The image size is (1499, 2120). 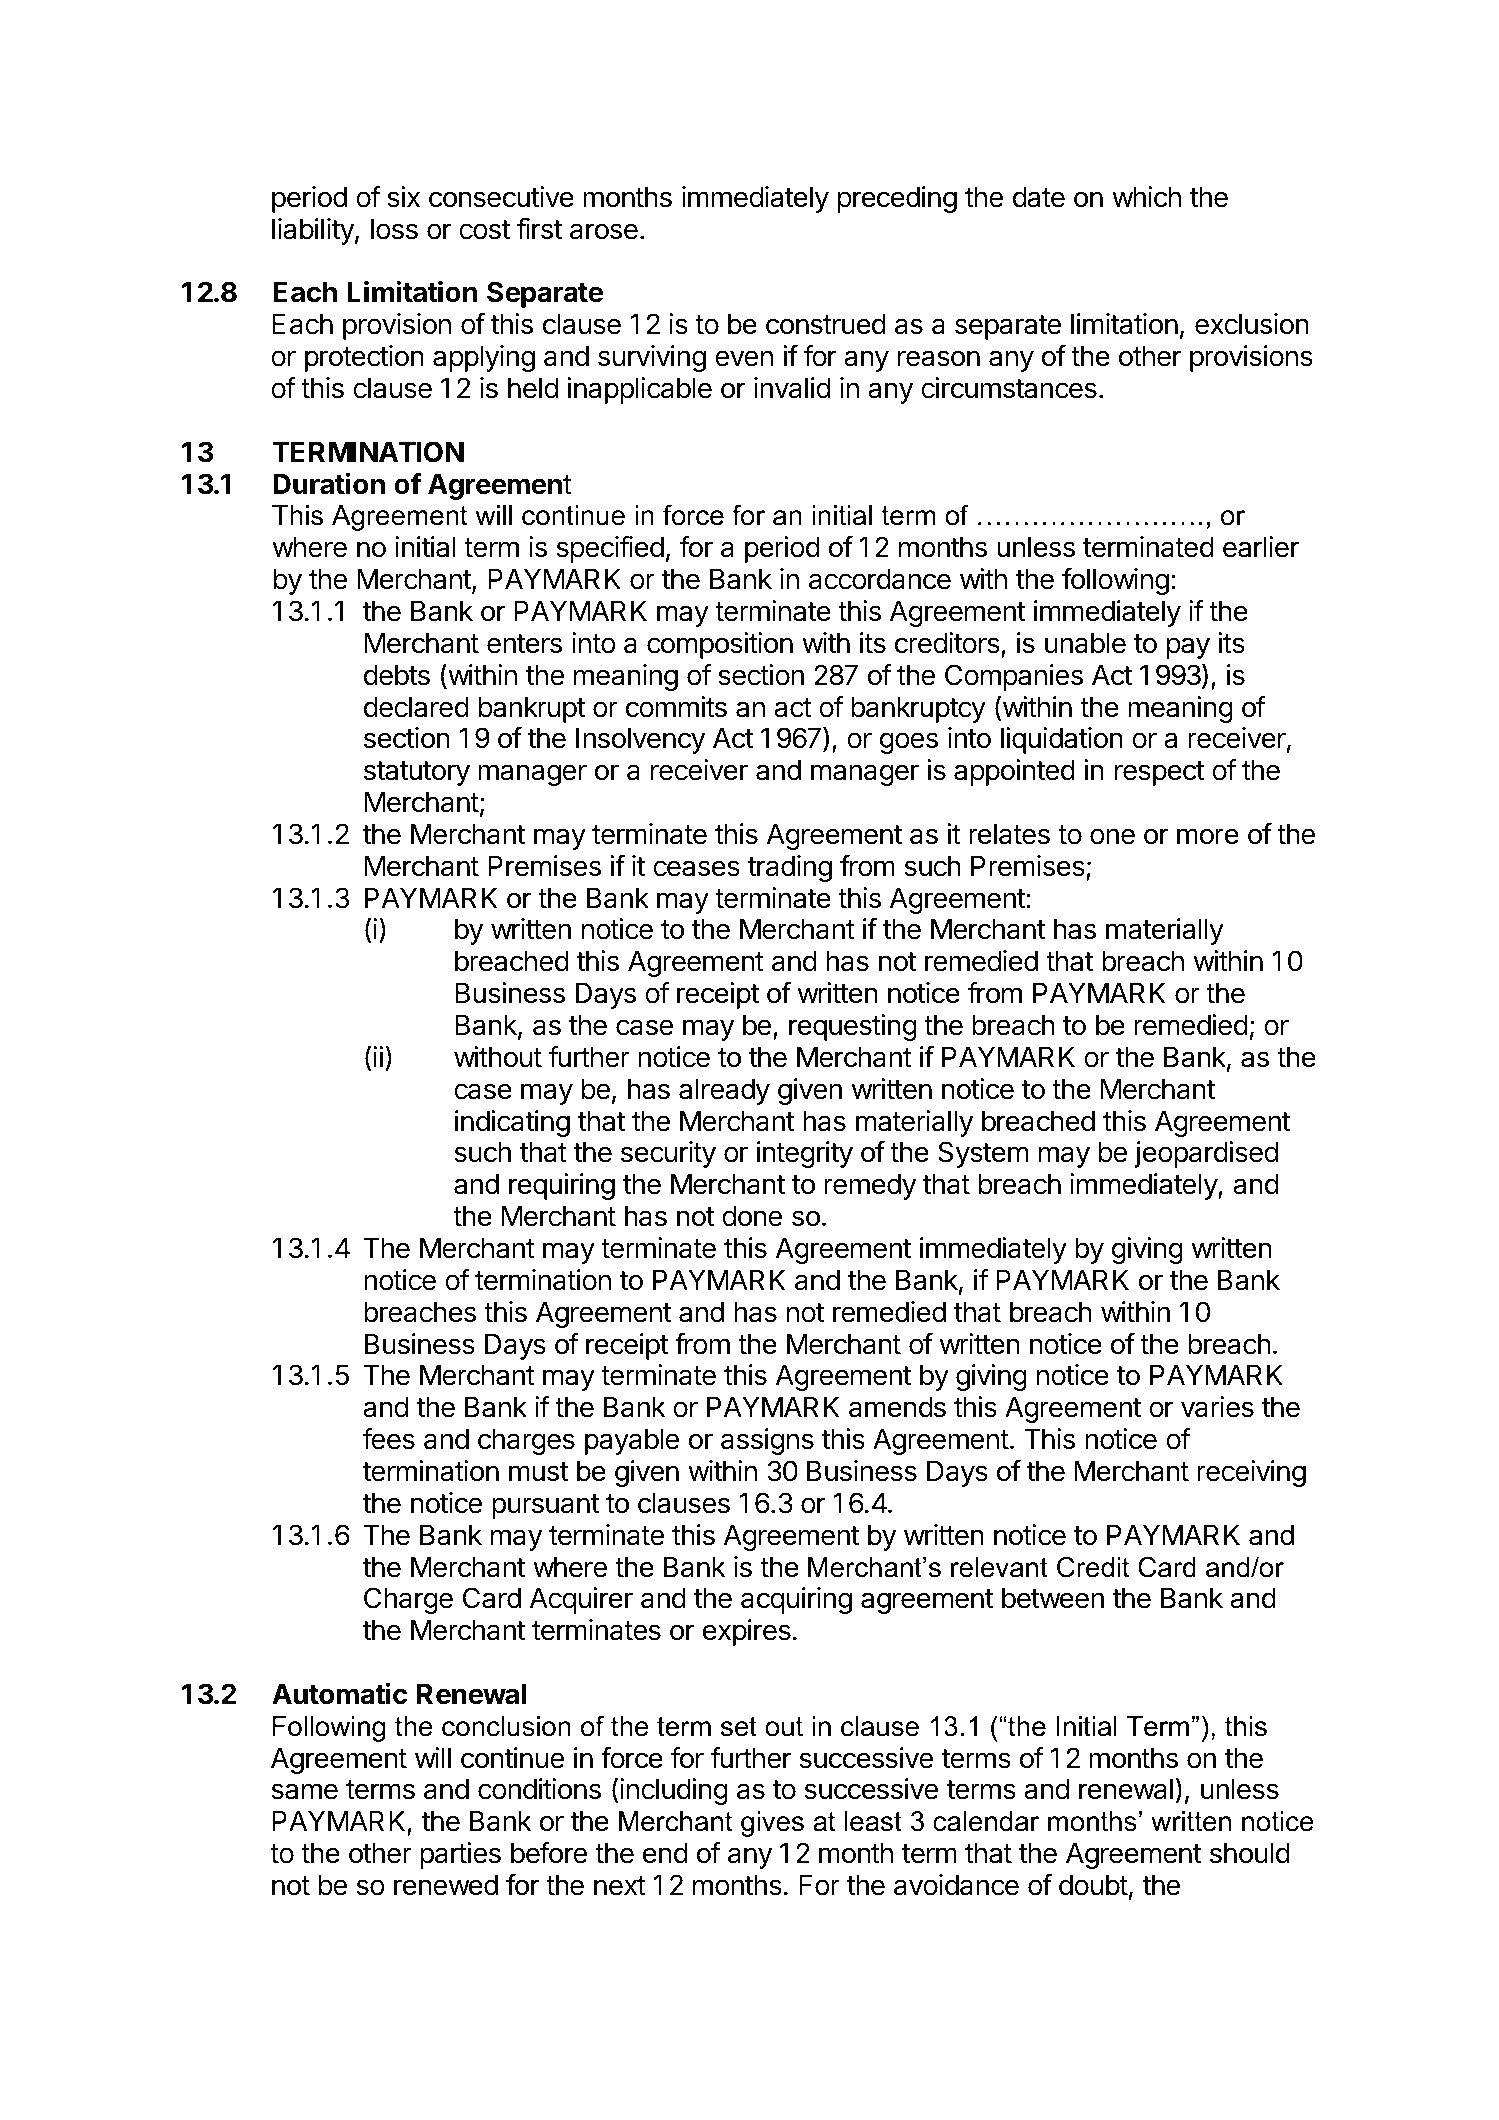 What do you see at coordinates (512, 1123) in the screenshot?
I see `indicating` at bounding box center [512, 1123].
